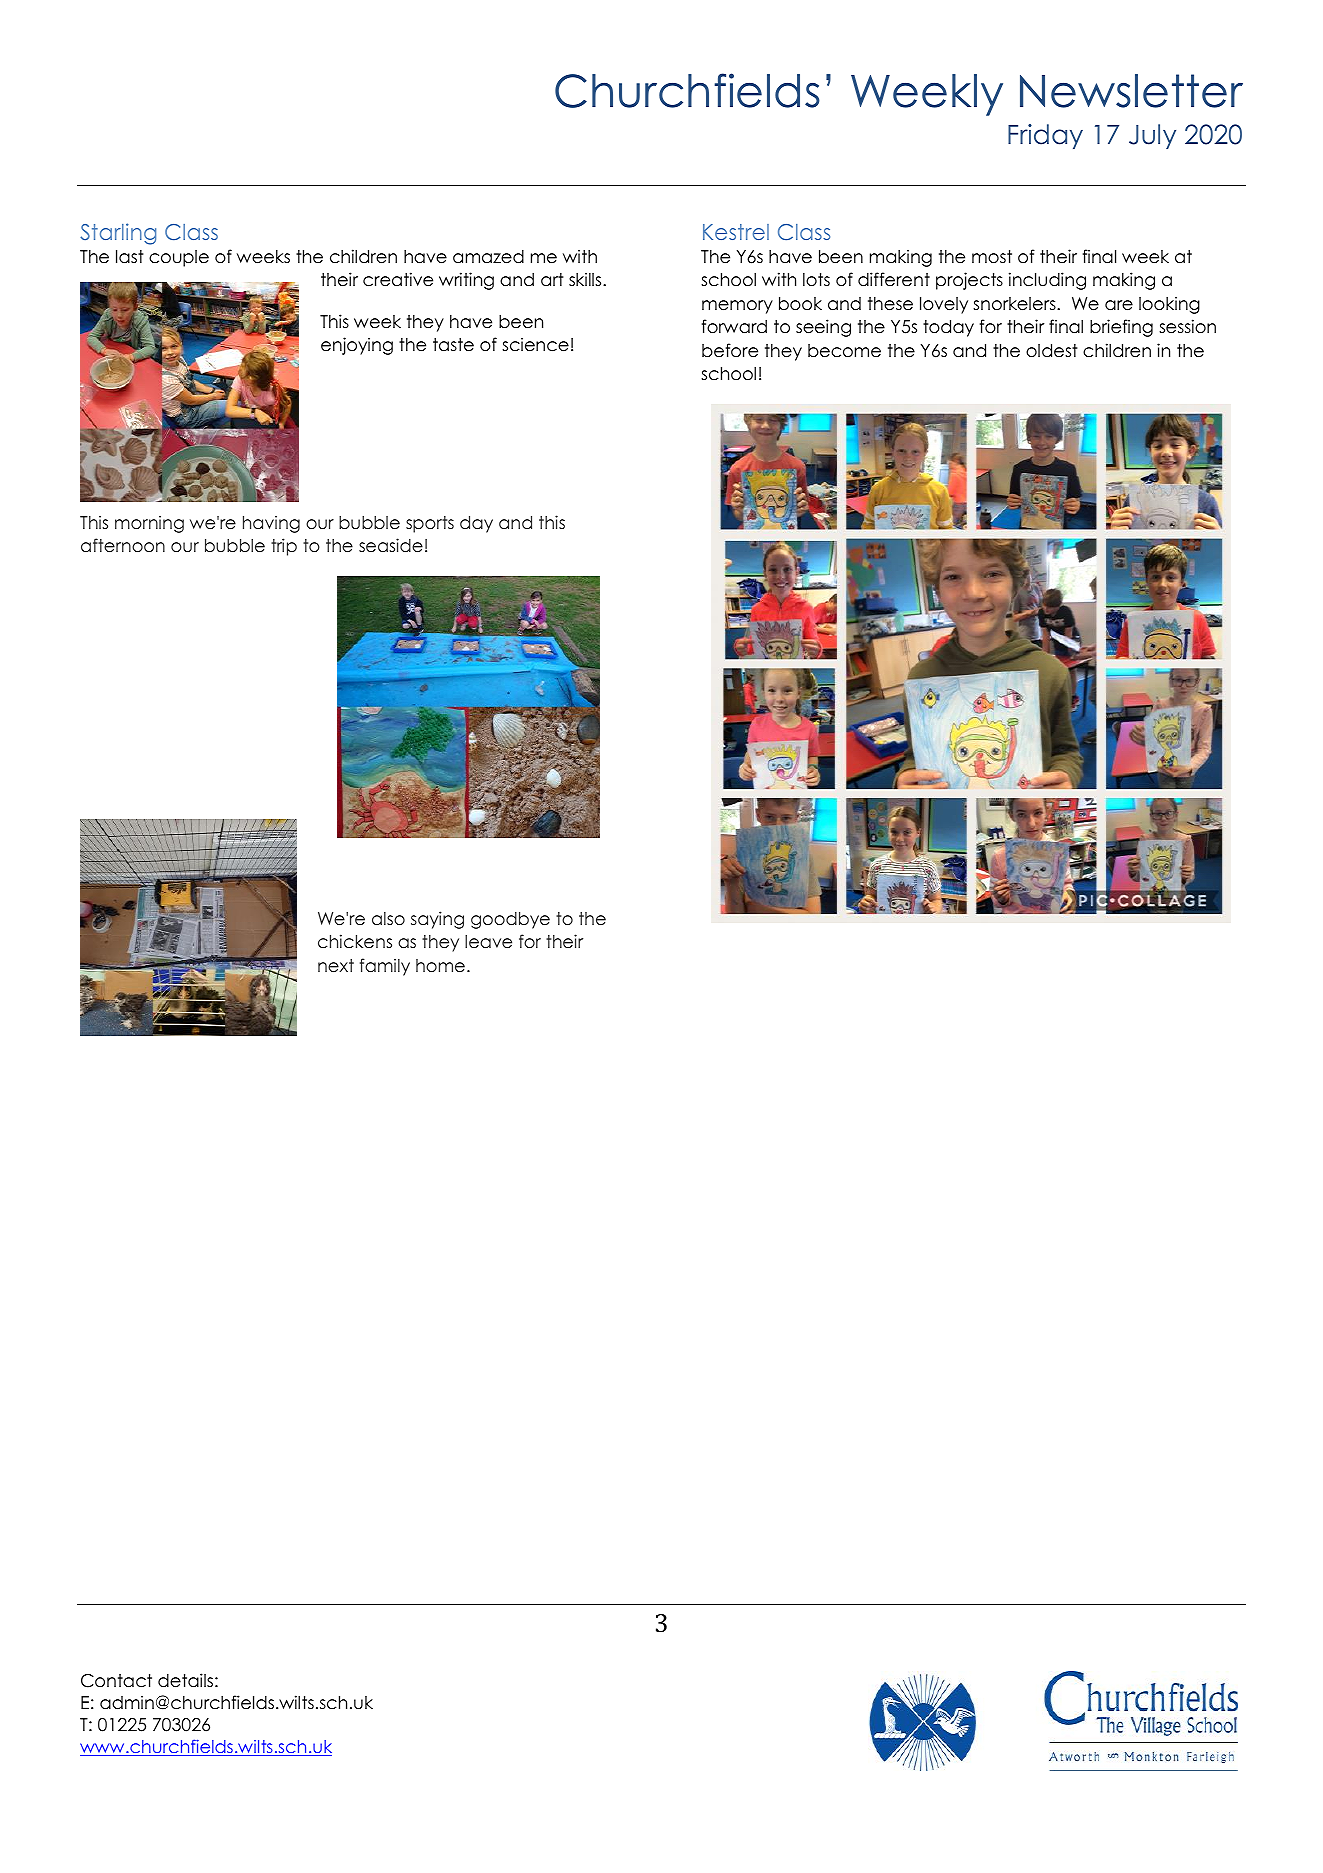  Describe the element at coordinates (736, 232) in the screenshot. I see `Kestrel` at that location.
